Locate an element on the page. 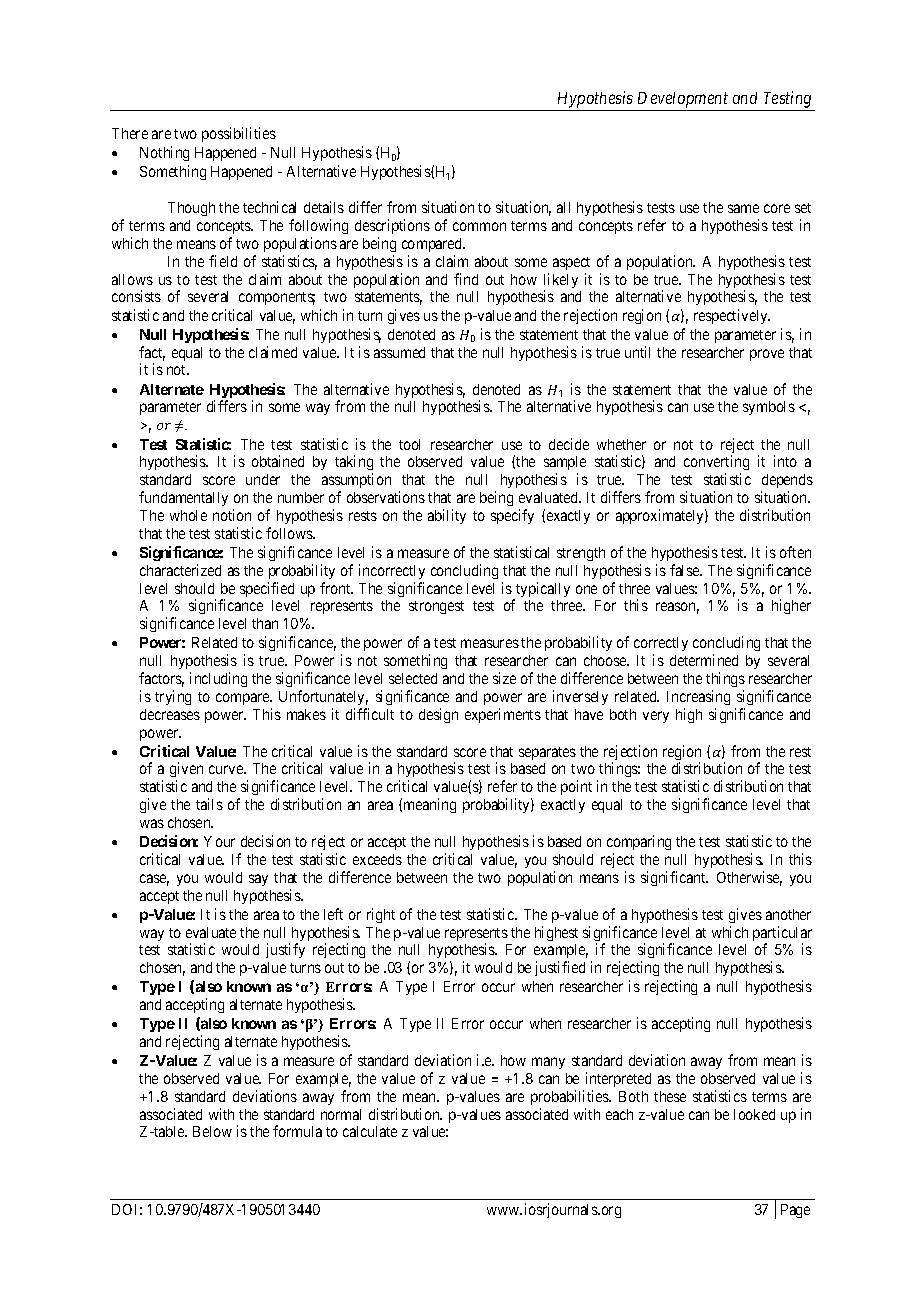 The width and height of the document is (924, 1308). obtained is located at coordinates (278, 461).
